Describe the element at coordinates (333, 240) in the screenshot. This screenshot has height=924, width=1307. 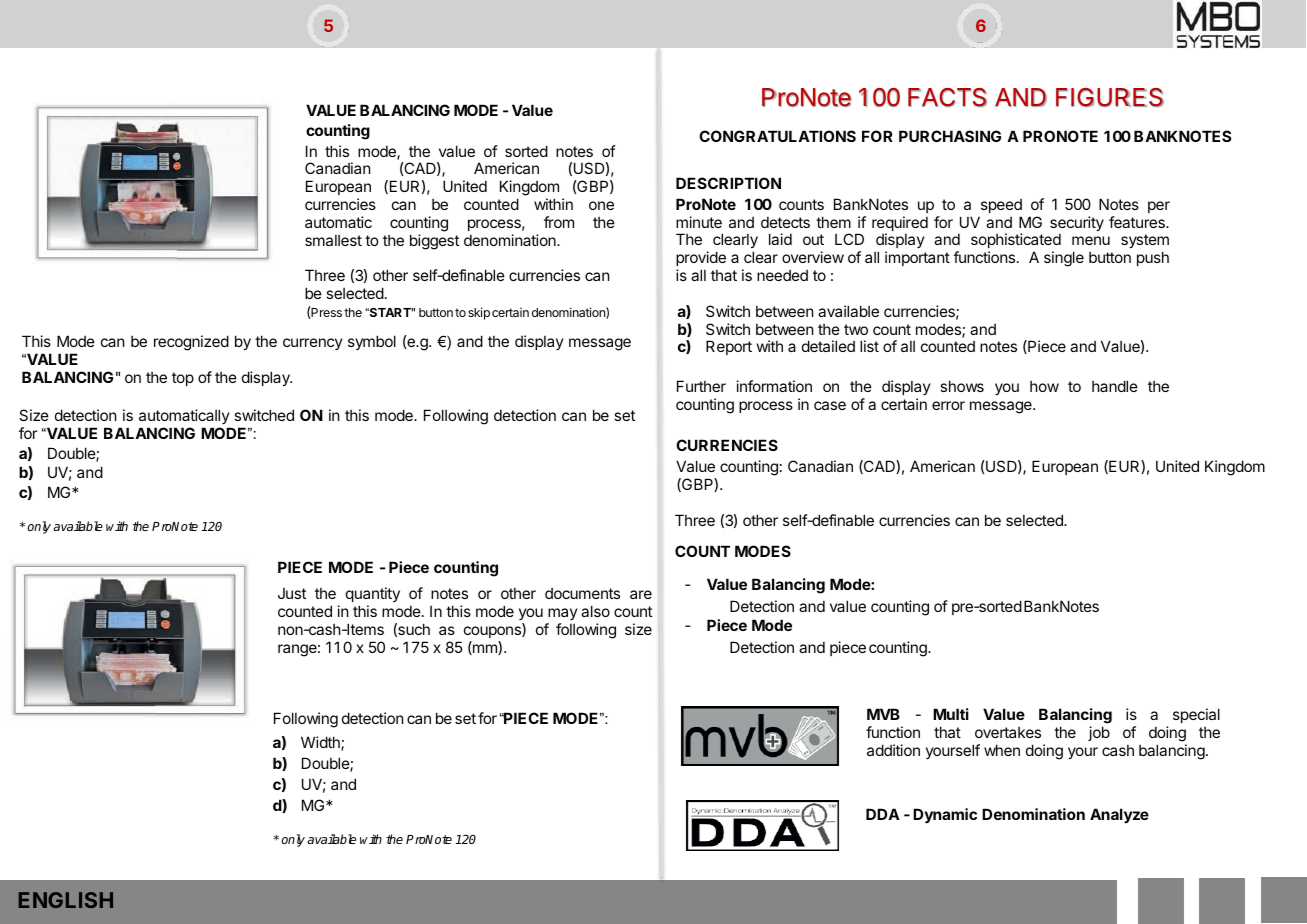
I see `smallest` at that location.
